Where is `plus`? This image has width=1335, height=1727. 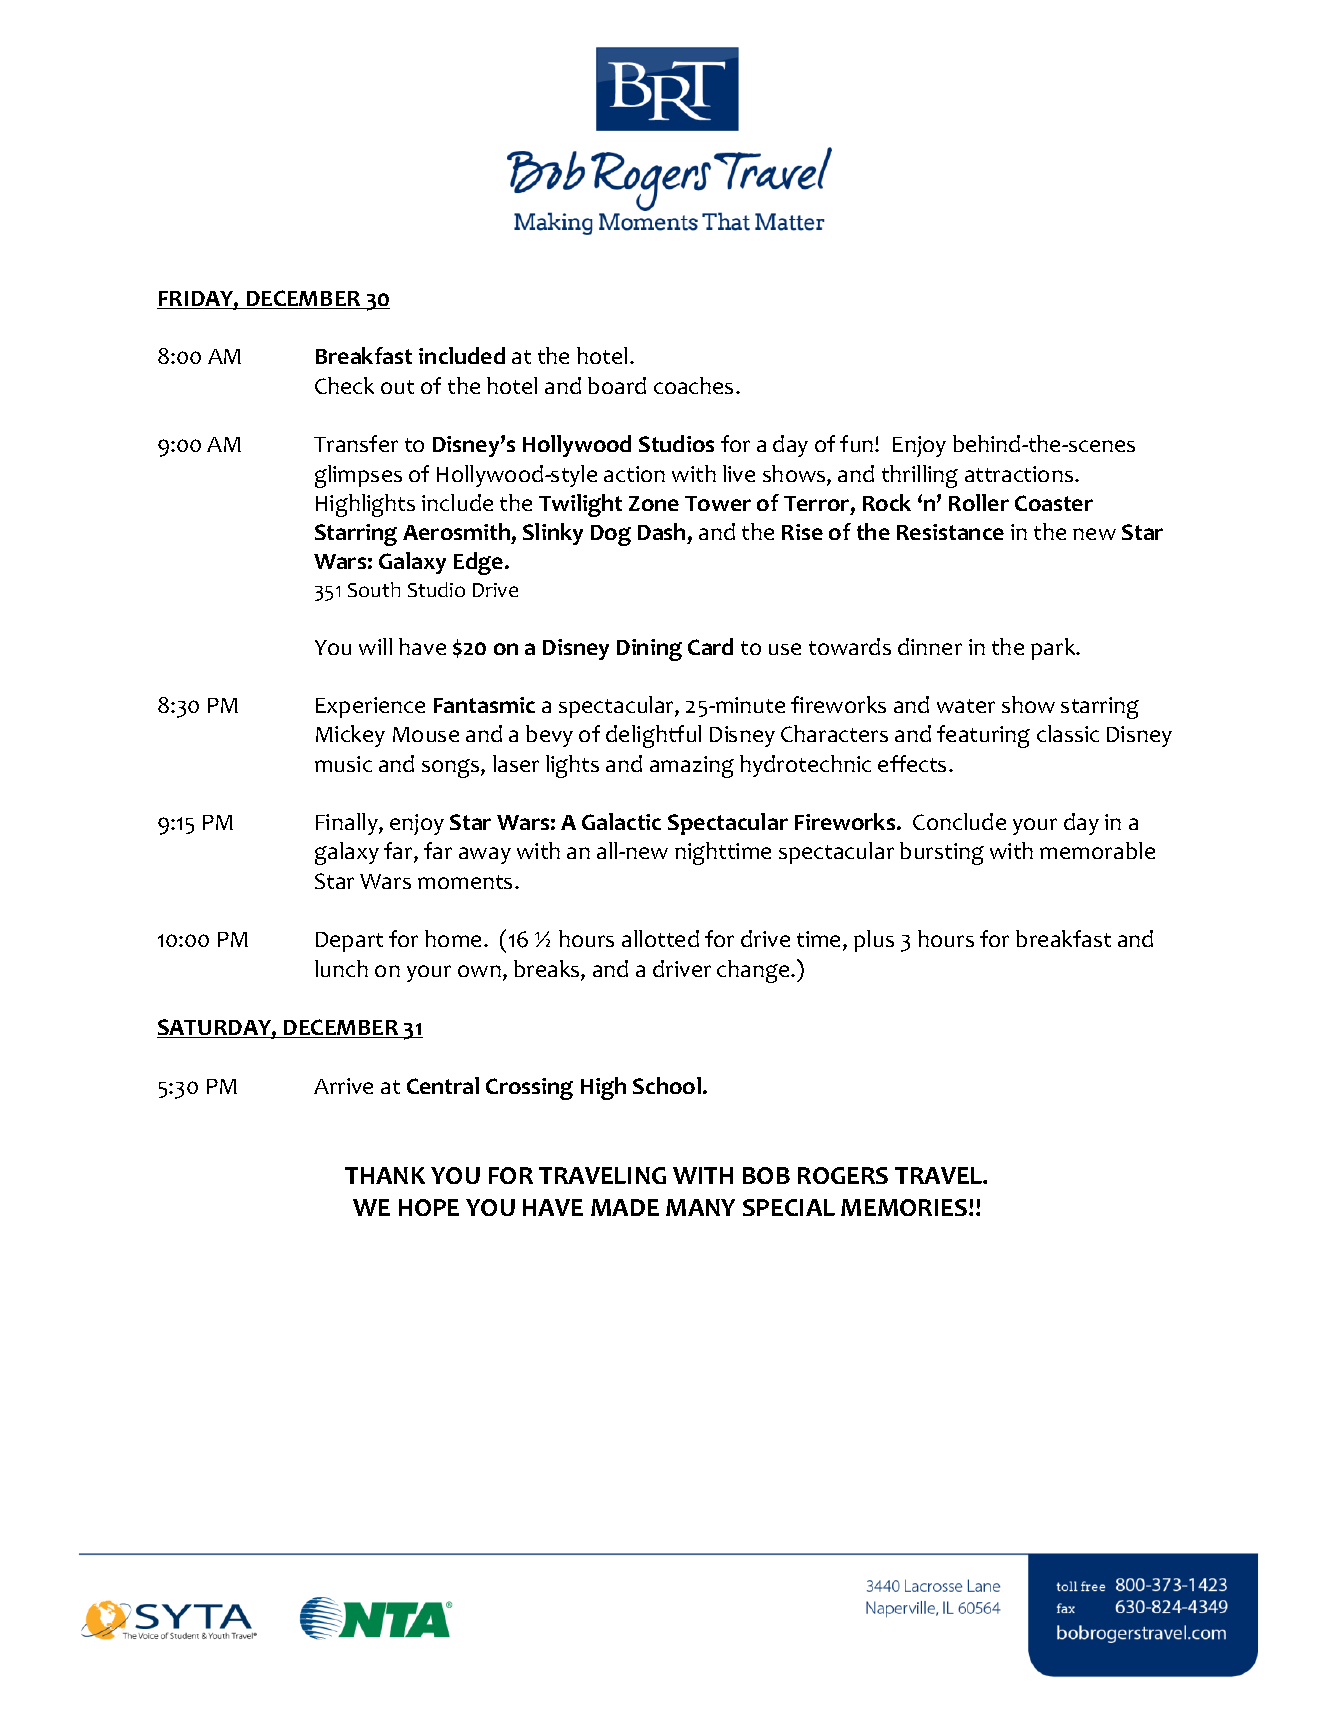 plus is located at coordinates (874, 941).
